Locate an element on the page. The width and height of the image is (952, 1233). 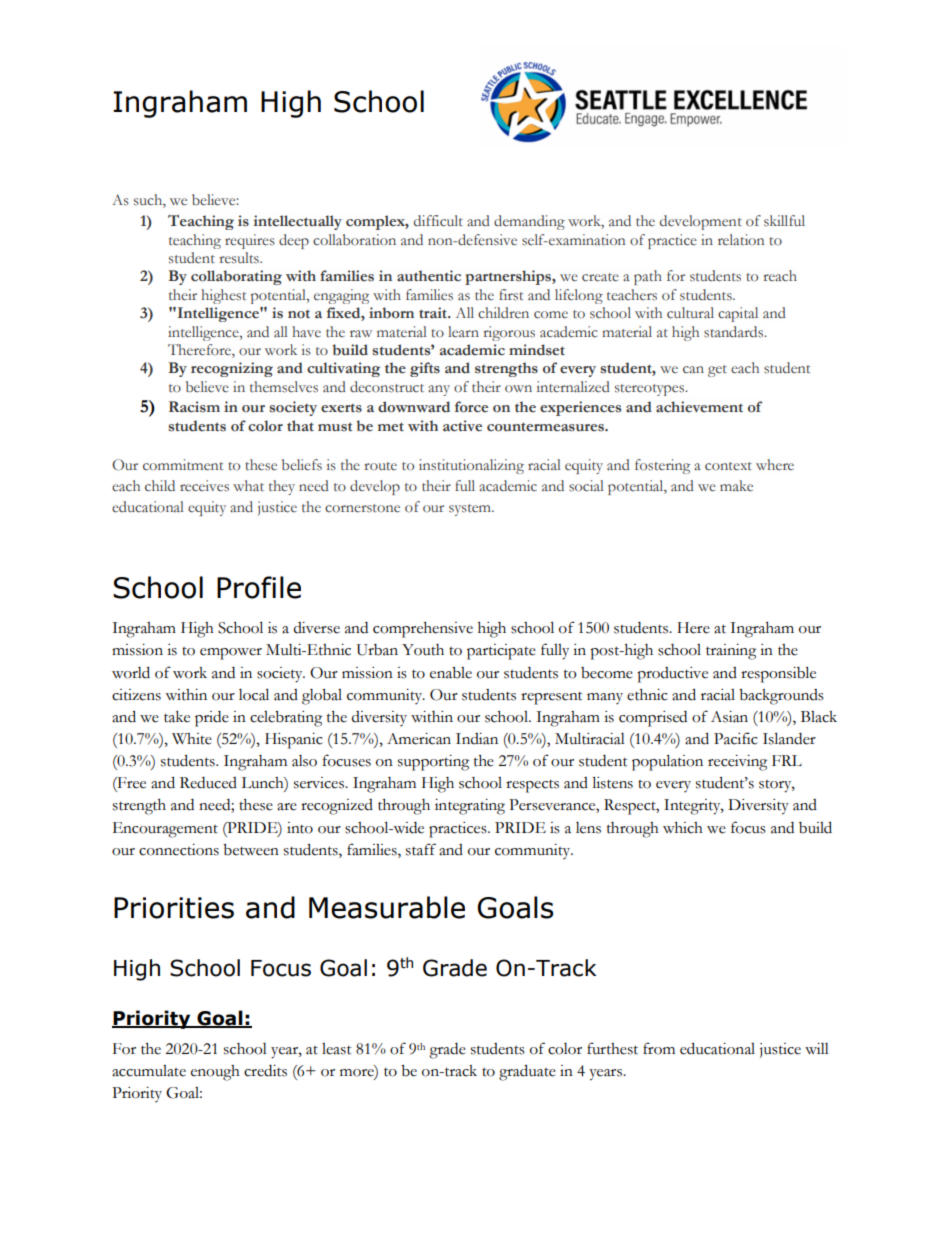
difficult is located at coordinates (438, 221).
